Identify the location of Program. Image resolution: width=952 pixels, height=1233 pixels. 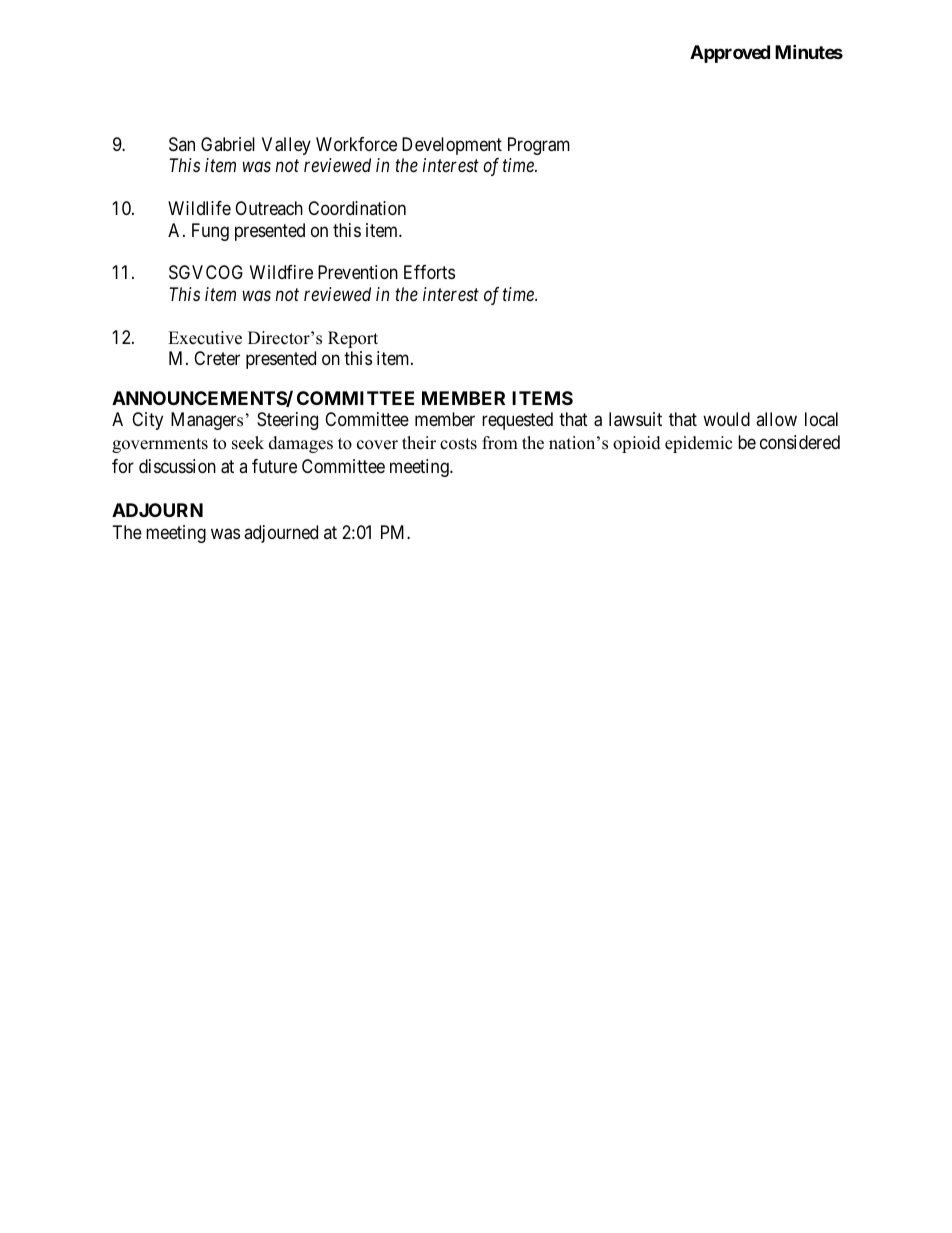
(539, 146).
